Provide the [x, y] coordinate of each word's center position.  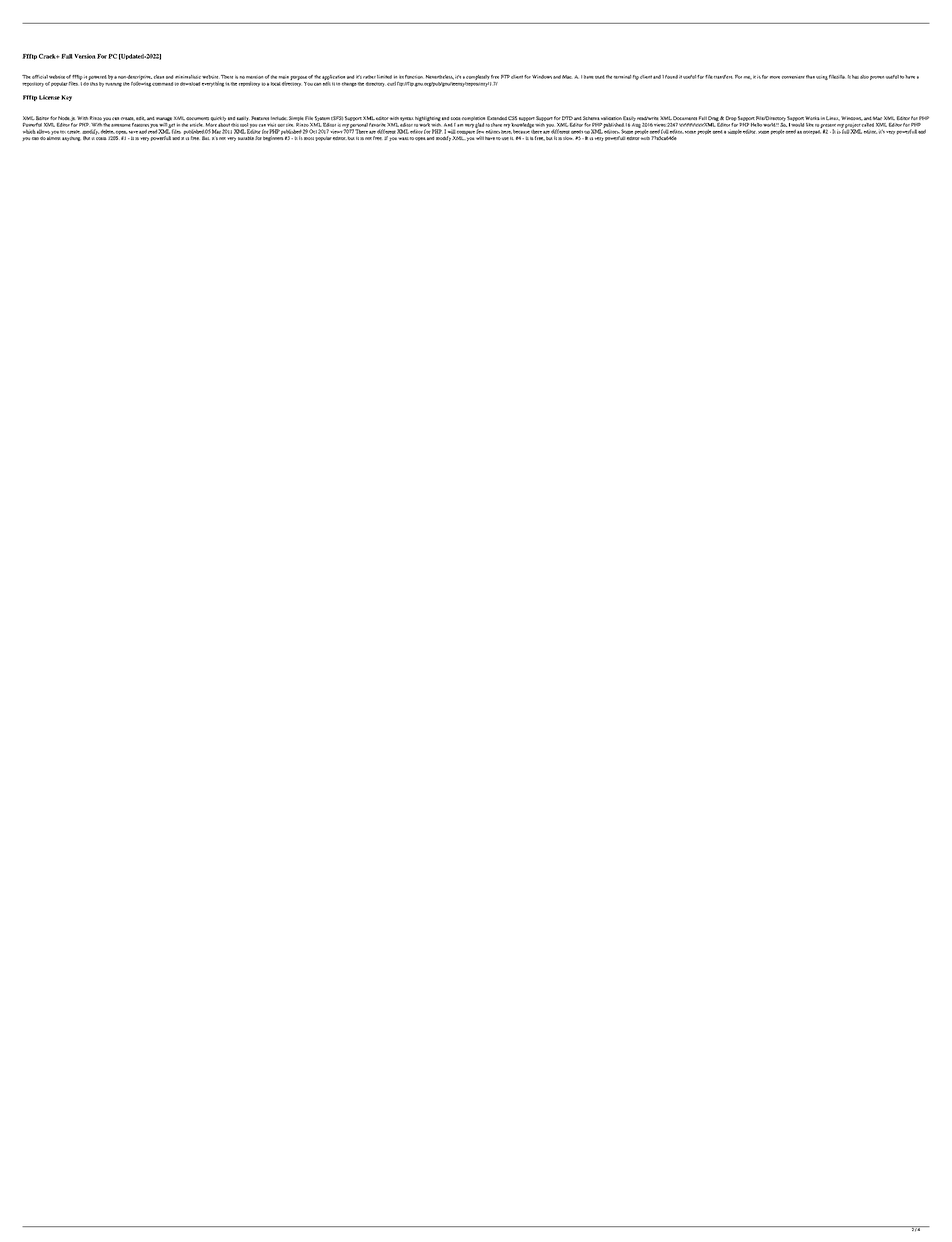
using [822, 78]
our [281, 125]
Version [85, 56]
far [765, 77]
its [401, 77]
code [456, 118]
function [414, 77]
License [49, 97]
